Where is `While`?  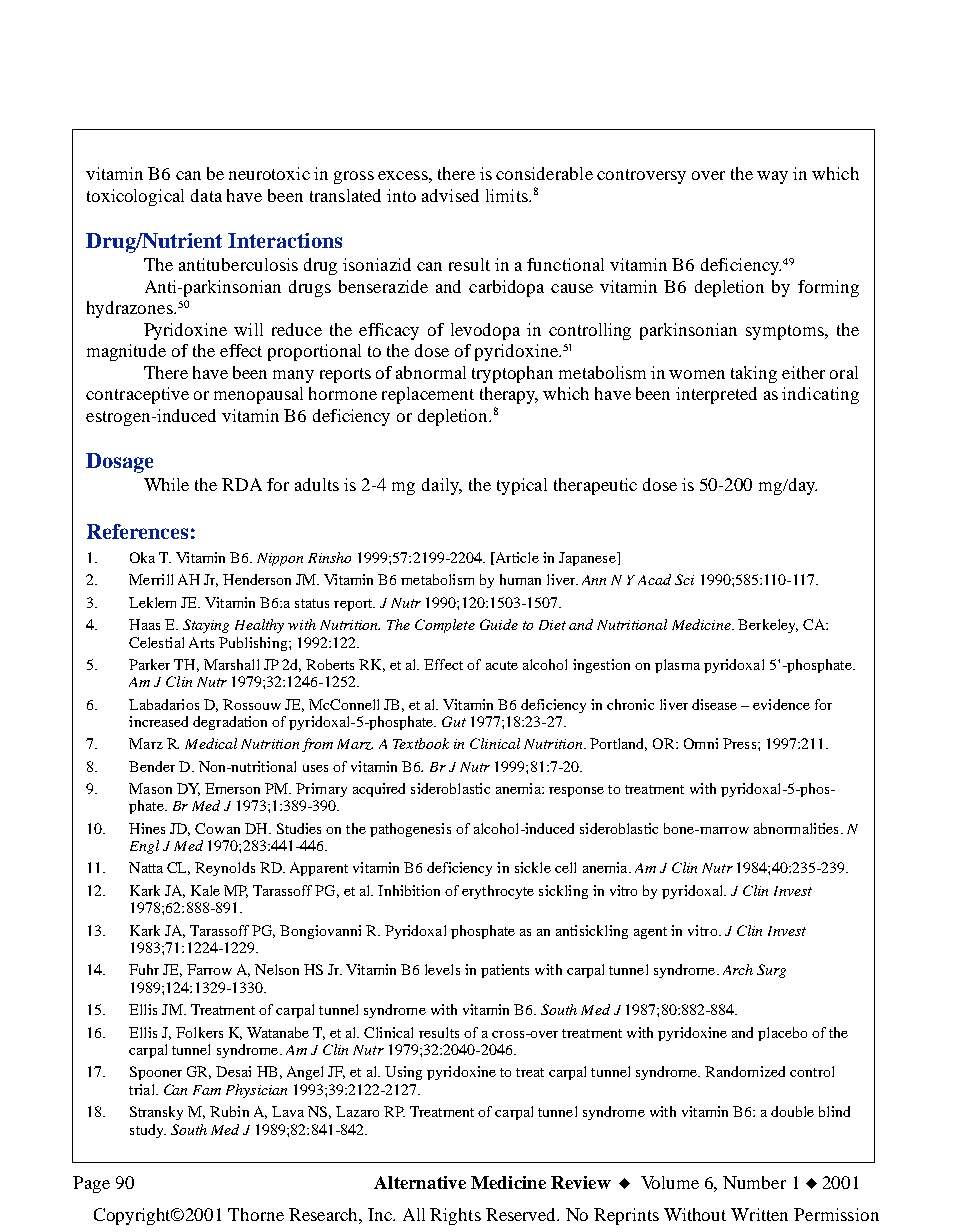
While is located at coordinates (166, 484).
